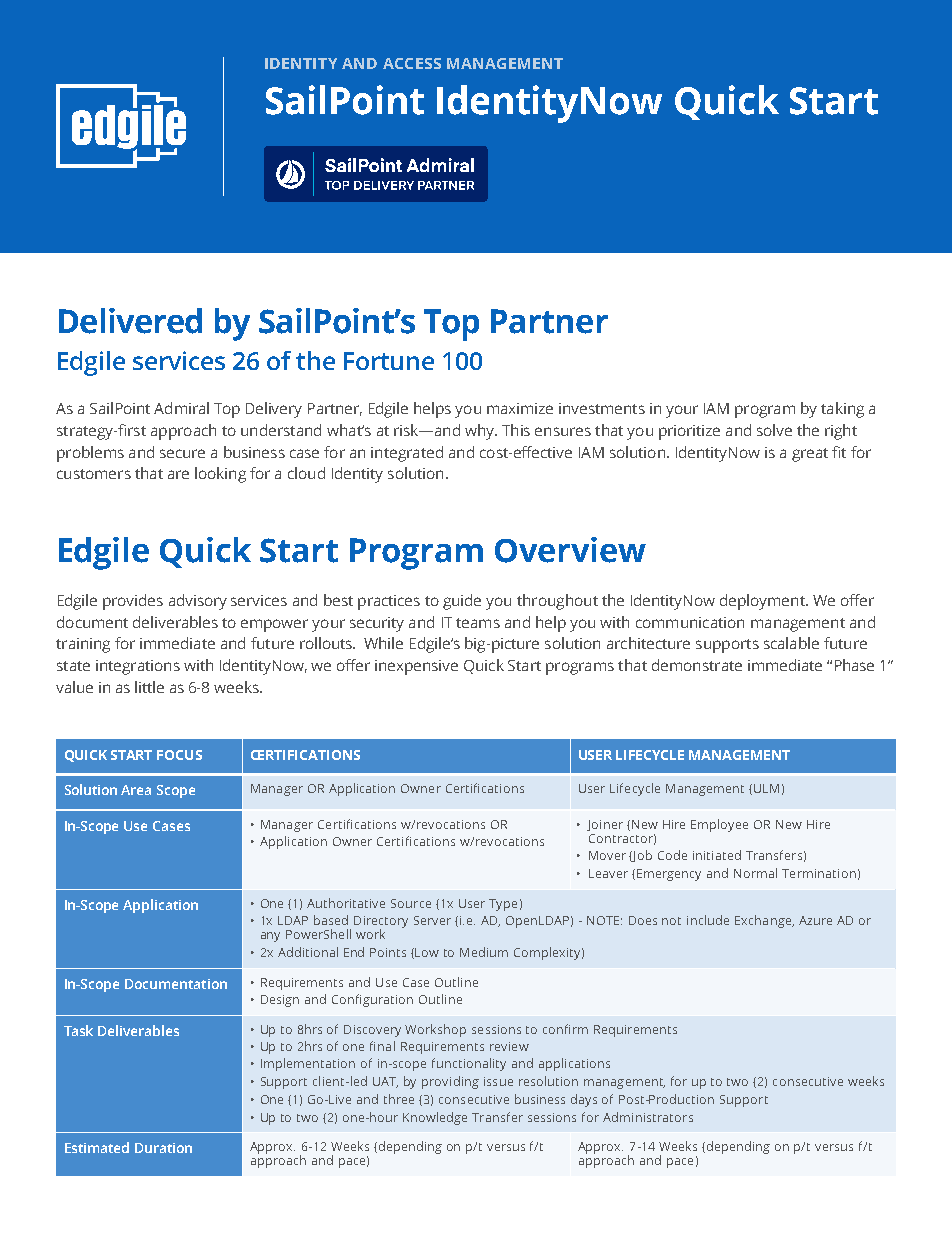 This screenshot has height=1233, width=952. Describe the element at coordinates (462, 602) in the screenshot. I see `guide` at that location.
